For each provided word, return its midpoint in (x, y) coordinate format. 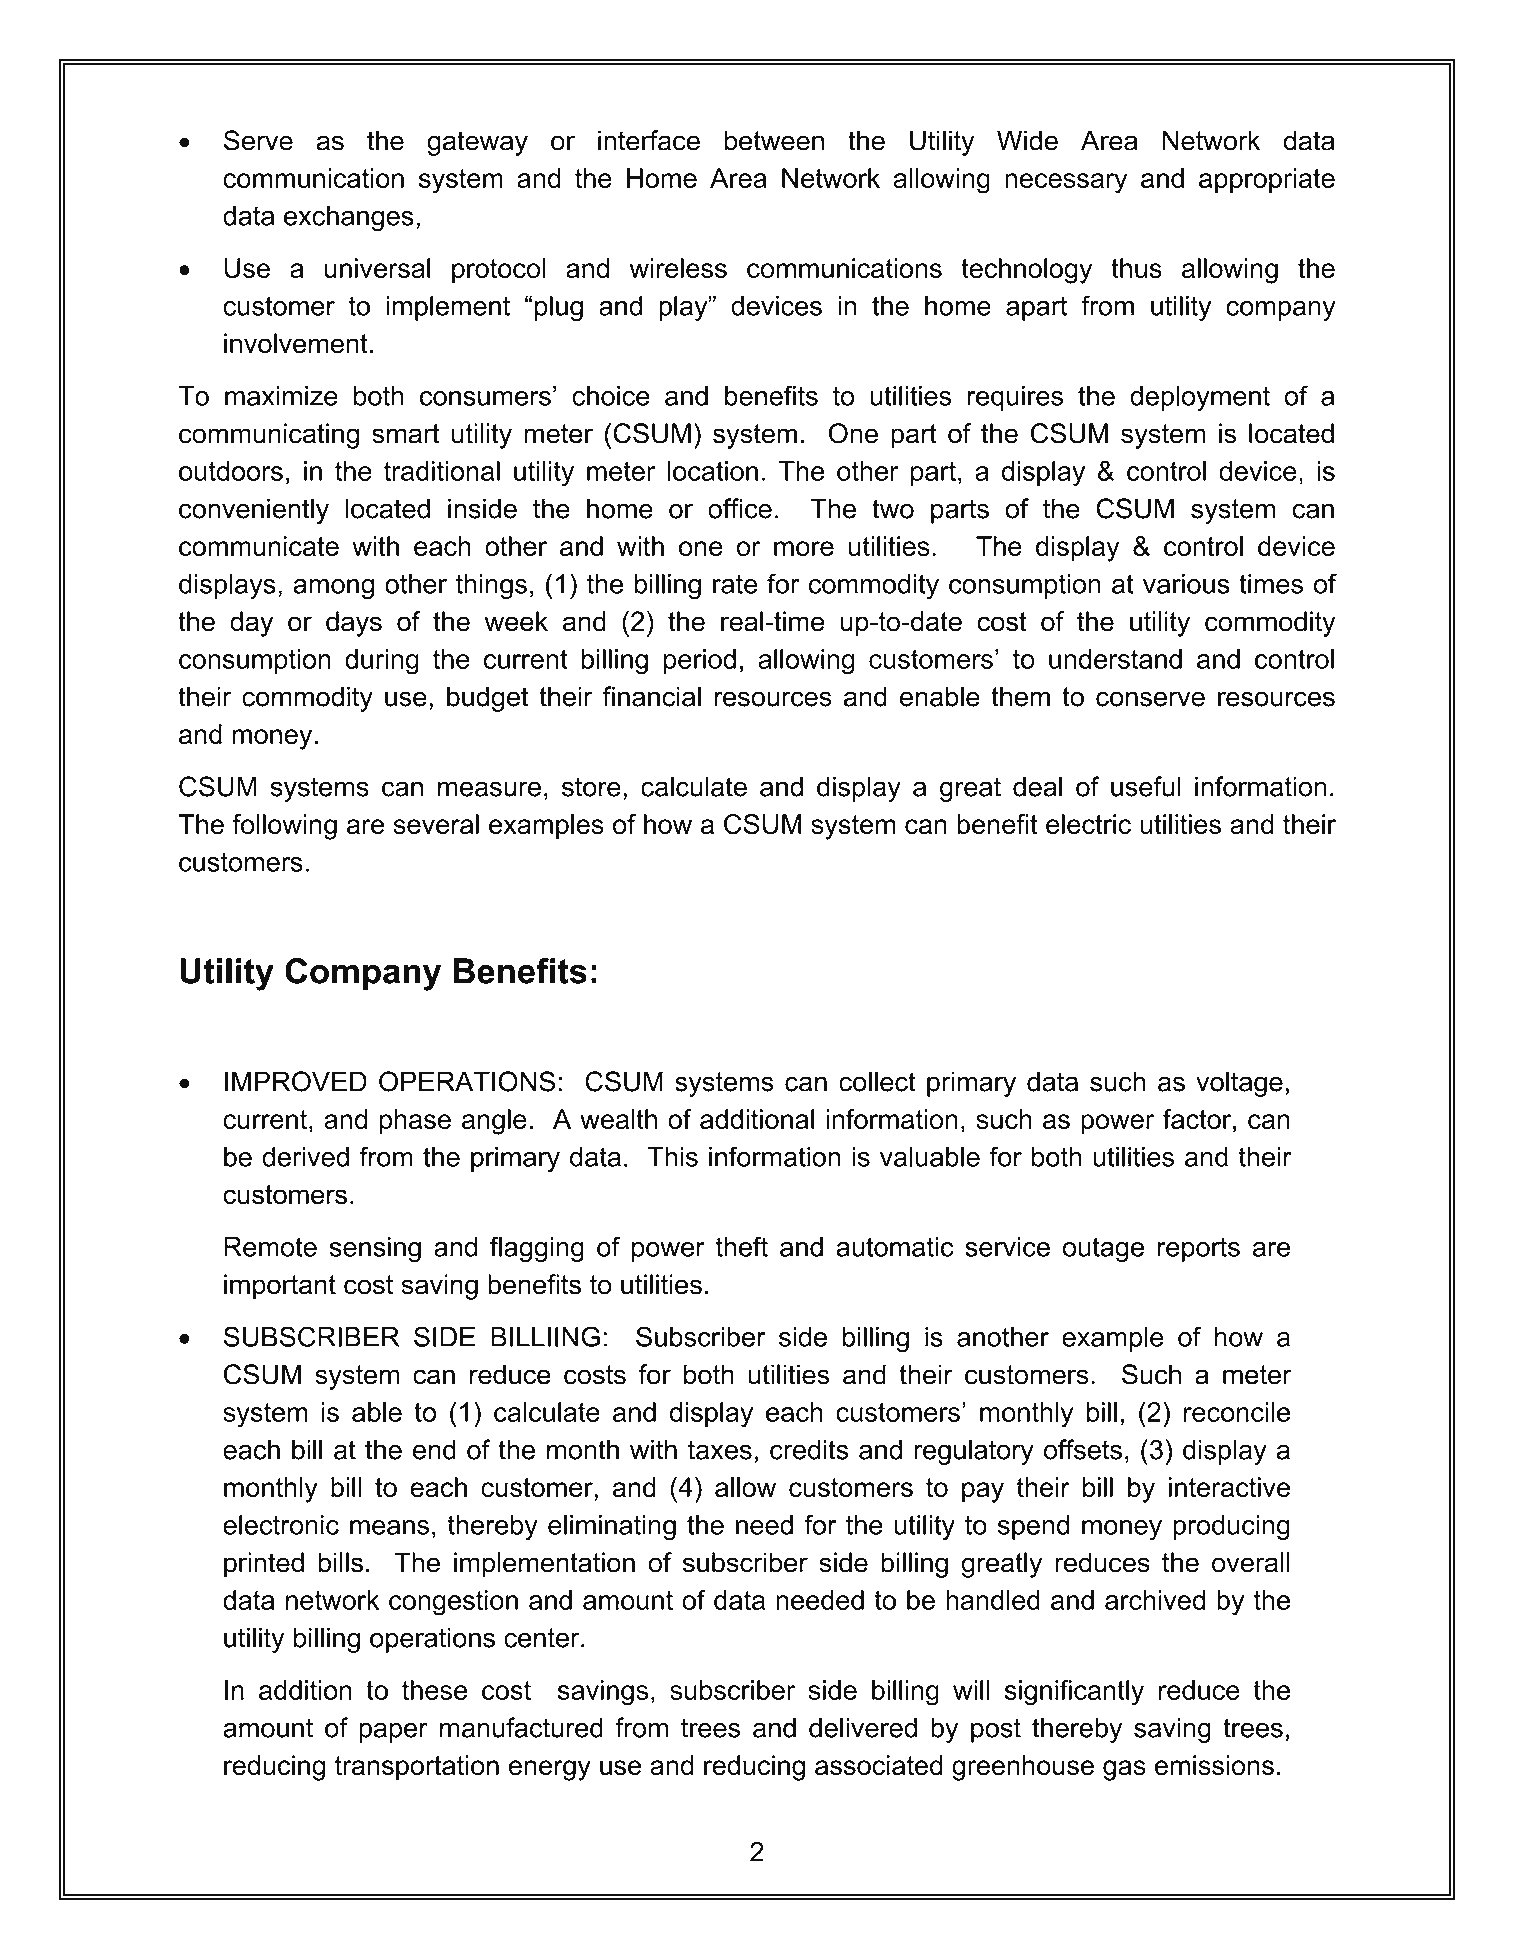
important (280, 1287)
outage (1103, 1249)
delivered (863, 1727)
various (1186, 584)
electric (1088, 824)
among (333, 589)
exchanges (349, 218)
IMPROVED (296, 1081)
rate (735, 584)
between (774, 140)
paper (393, 1732)
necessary (1066, 183)
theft (741, 1246)
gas (1124, 1770)
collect (877, 1081)
